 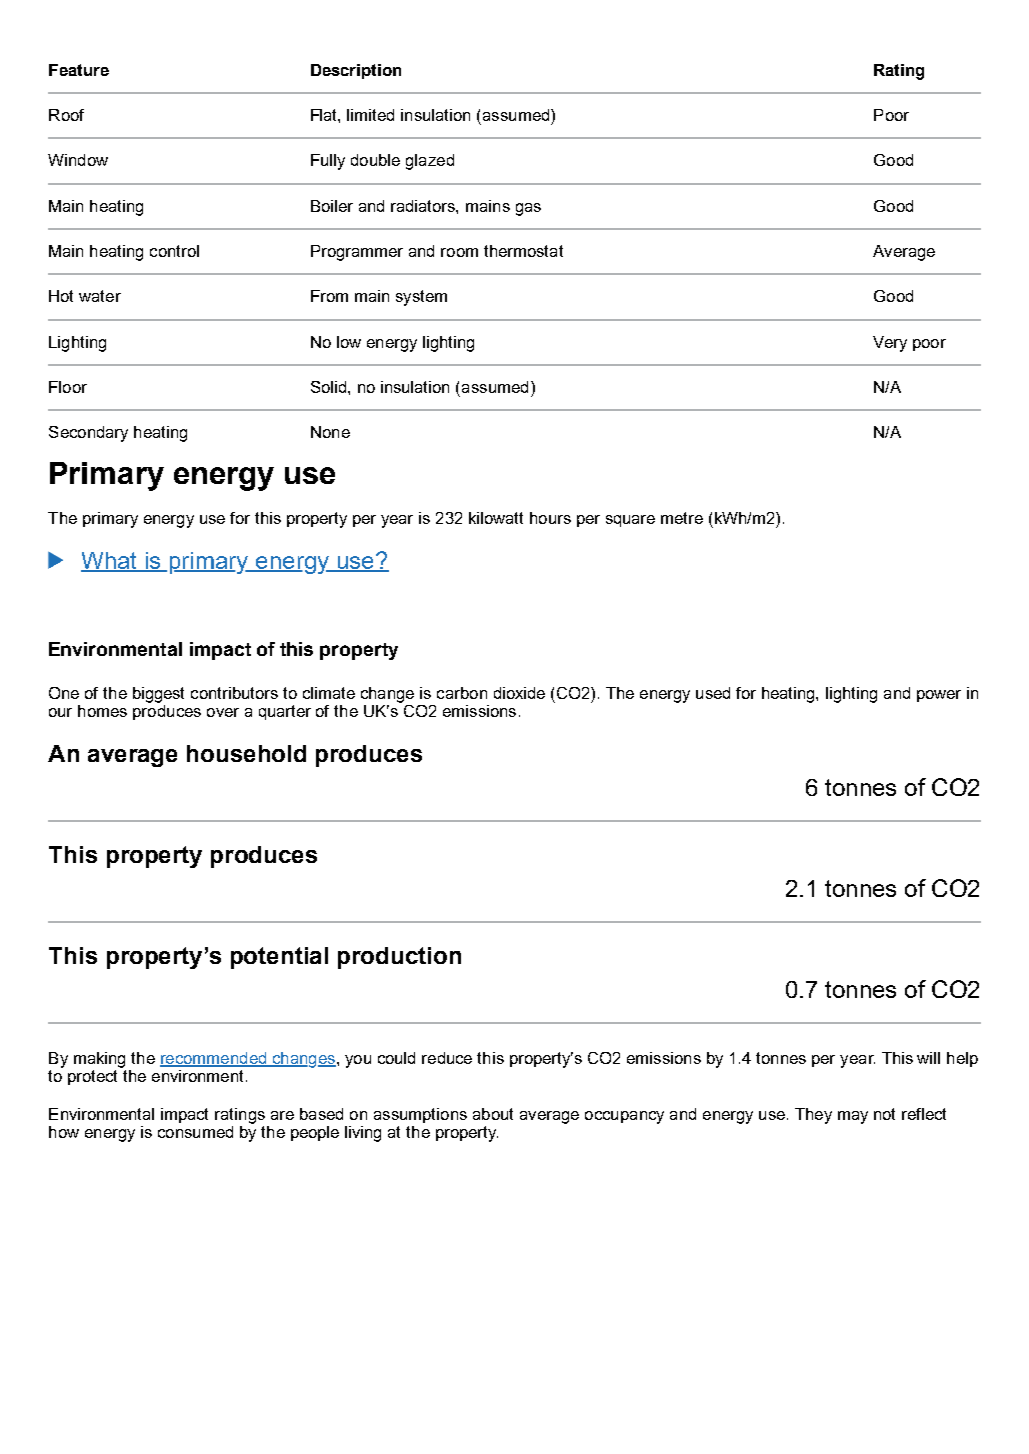 I want to click on gas, so click(x=528, y=209).
